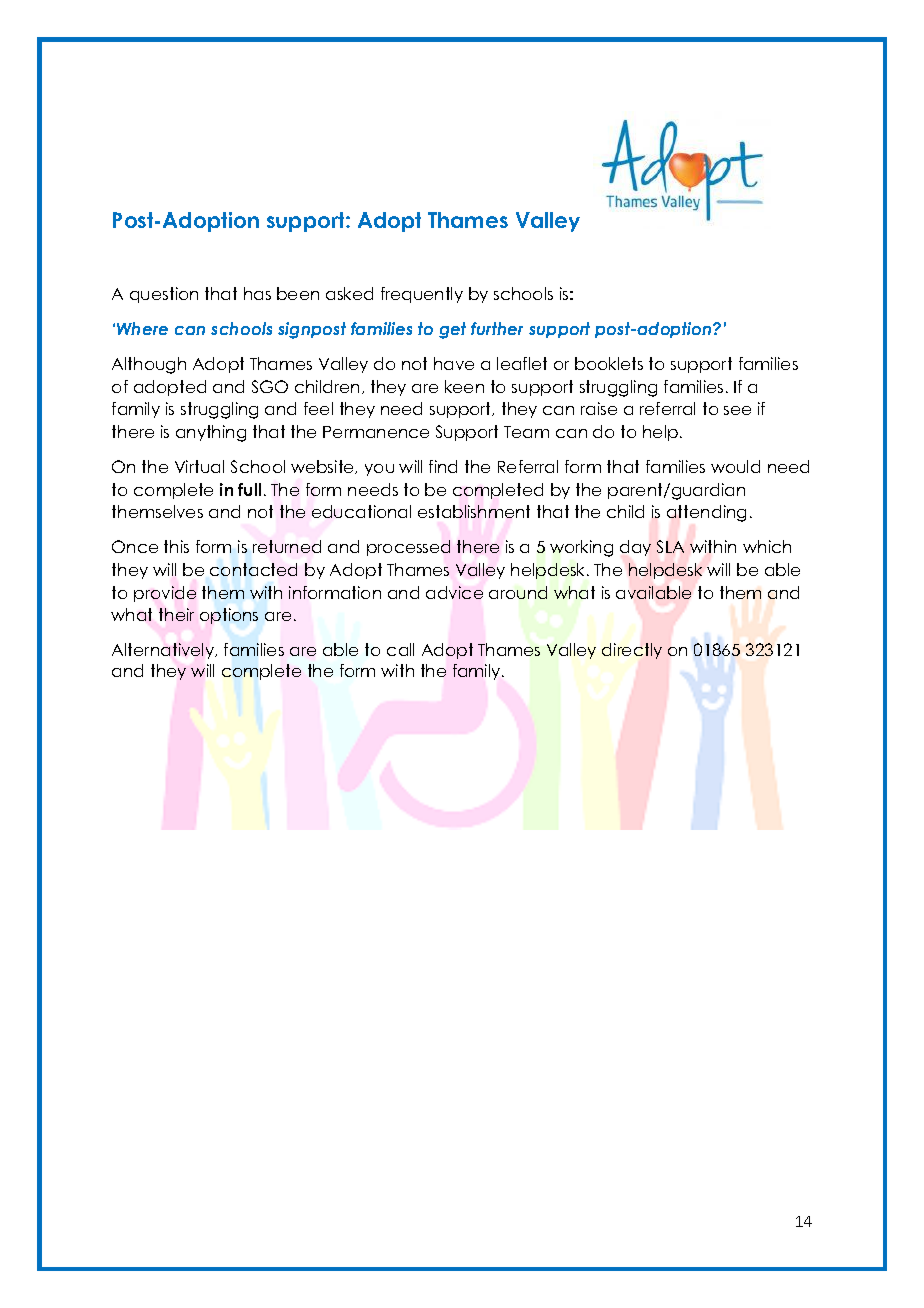 This screenshot has height=1308, width=924. What do you see at coordinates (735, 466) in the screenshot?
I see `would` at bounding box center [735, 466].
